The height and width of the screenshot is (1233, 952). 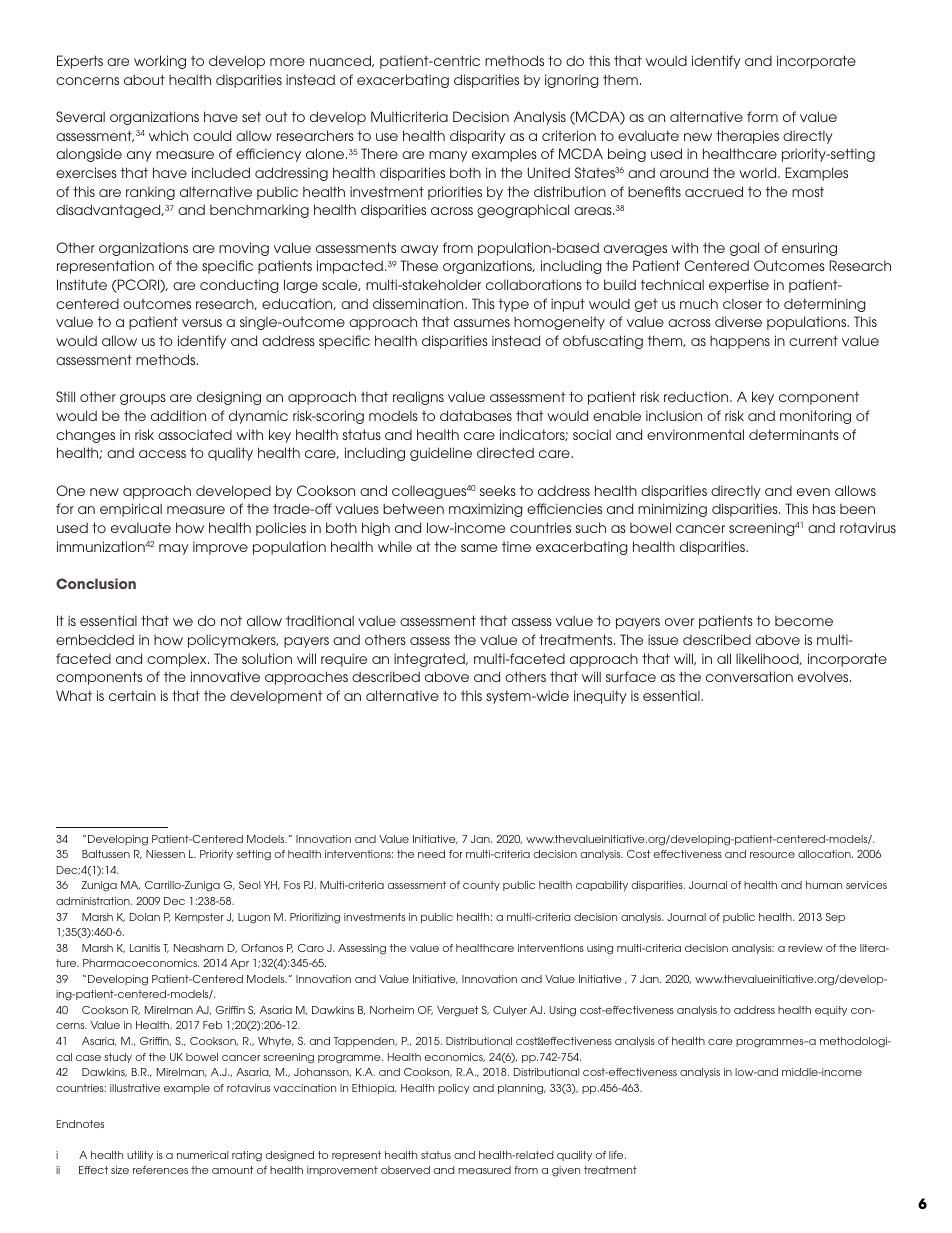 What do you see at coordinates (140, 1156) in the screenshot?
I see `utility` at bounding box center [140, 1156].
